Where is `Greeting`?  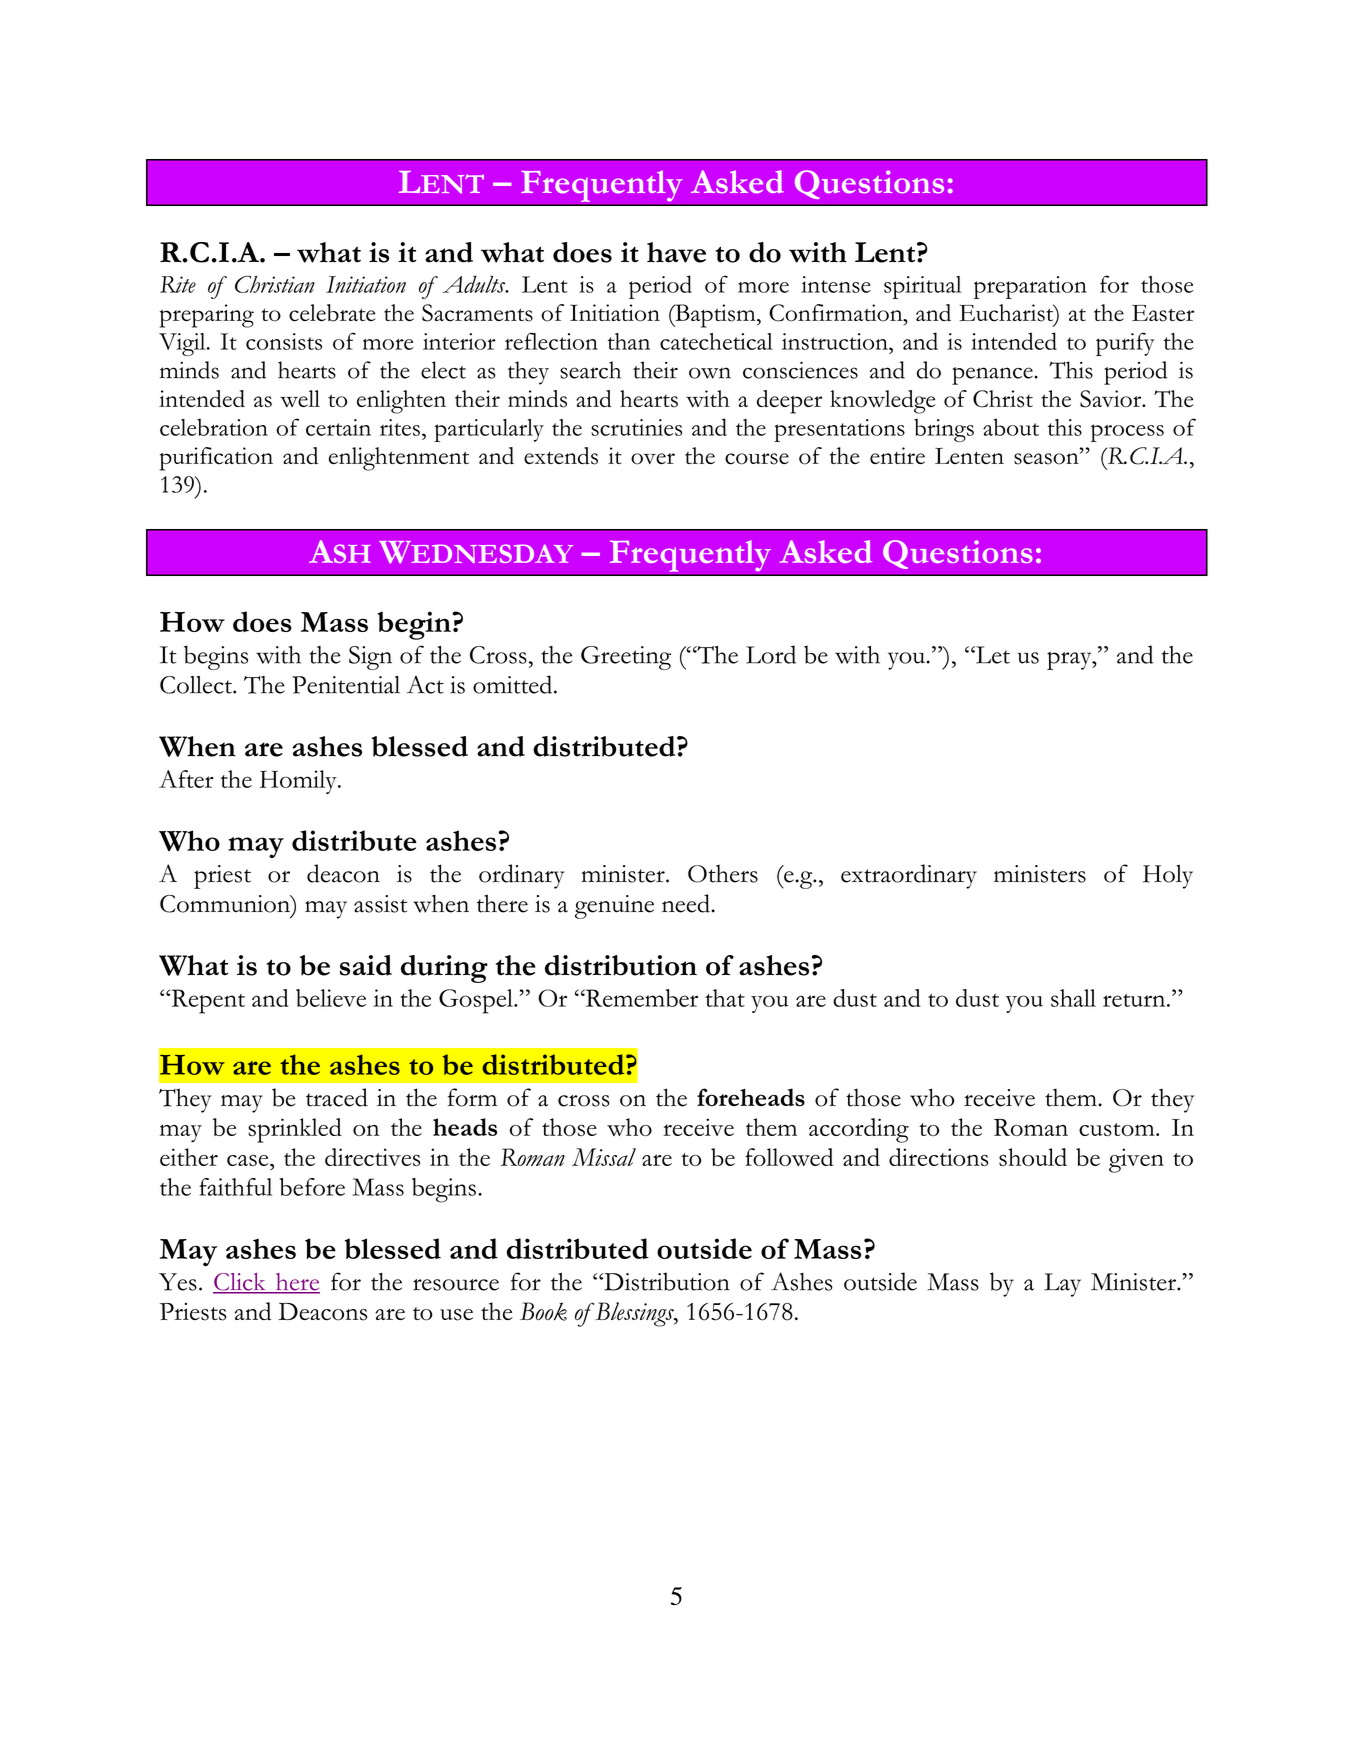 Greeting is located at coordinates (626, 658).
